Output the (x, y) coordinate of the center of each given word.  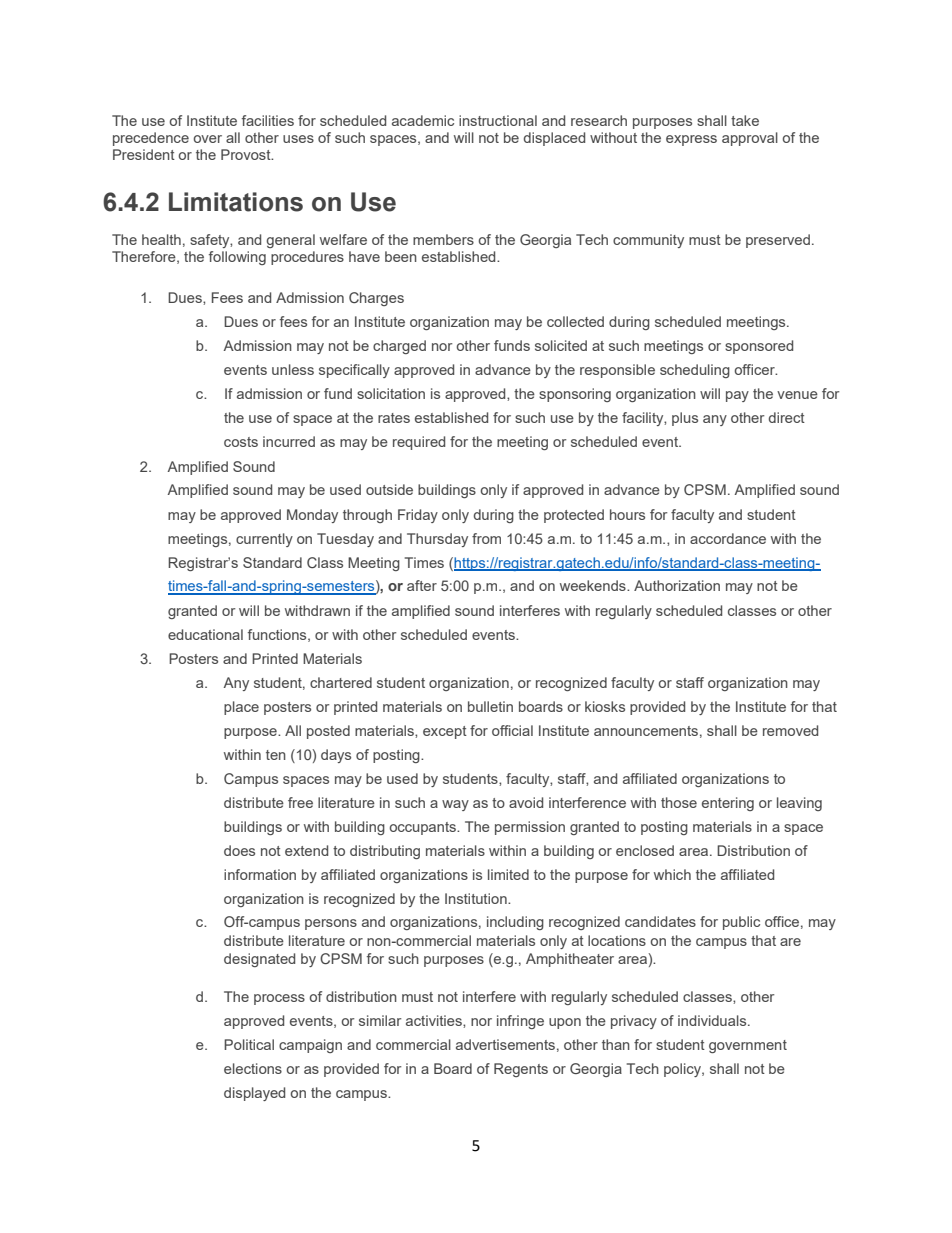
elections (253, 1068)
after (422, 585)
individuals (713, 1020)
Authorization (677, 585)
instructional (498, 120)
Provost (247, 154)
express (691, 140)
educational (205, 634)
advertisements (505, 1044)
